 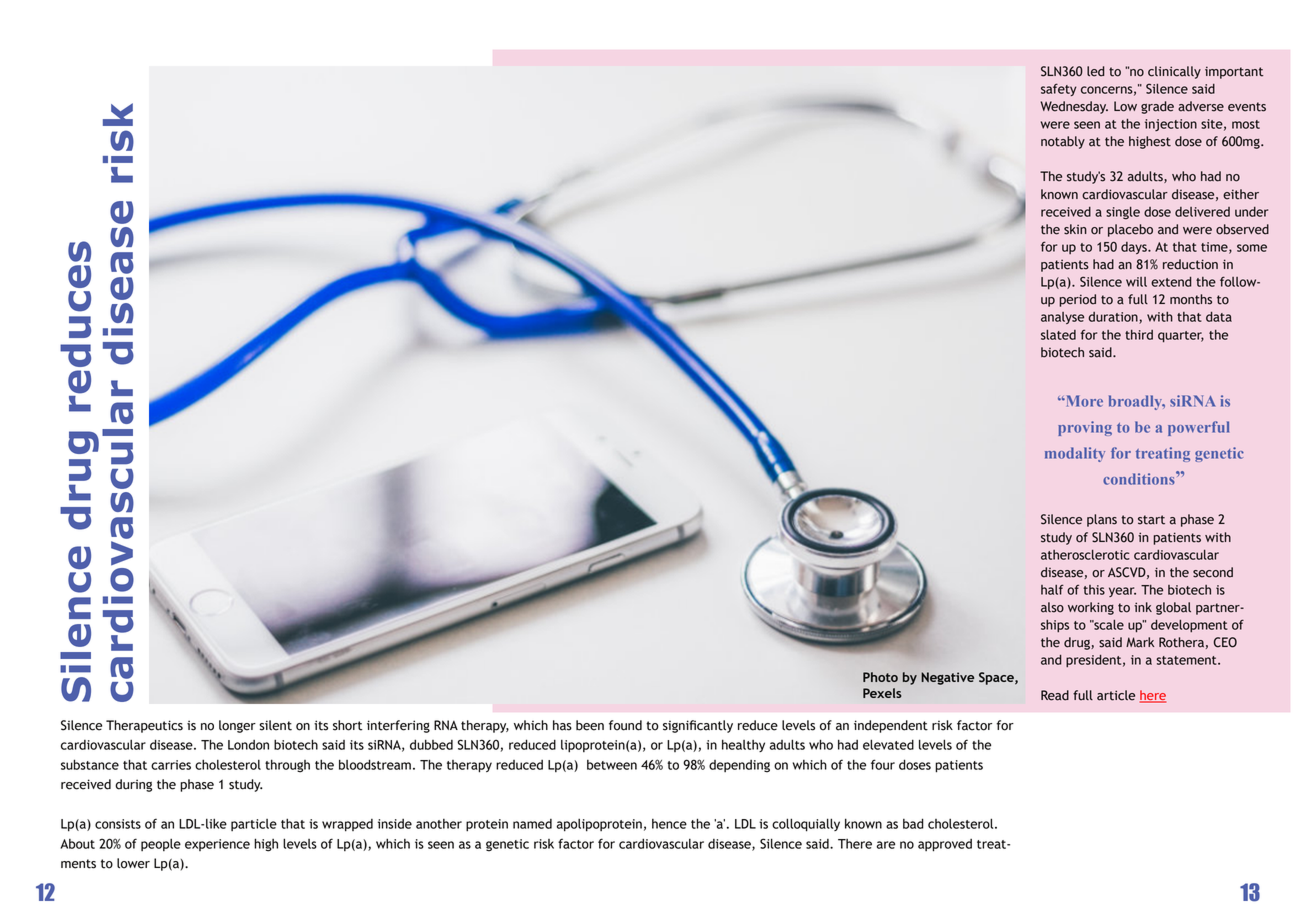 I want to click on Mark, so click(x=1140, y=642).
